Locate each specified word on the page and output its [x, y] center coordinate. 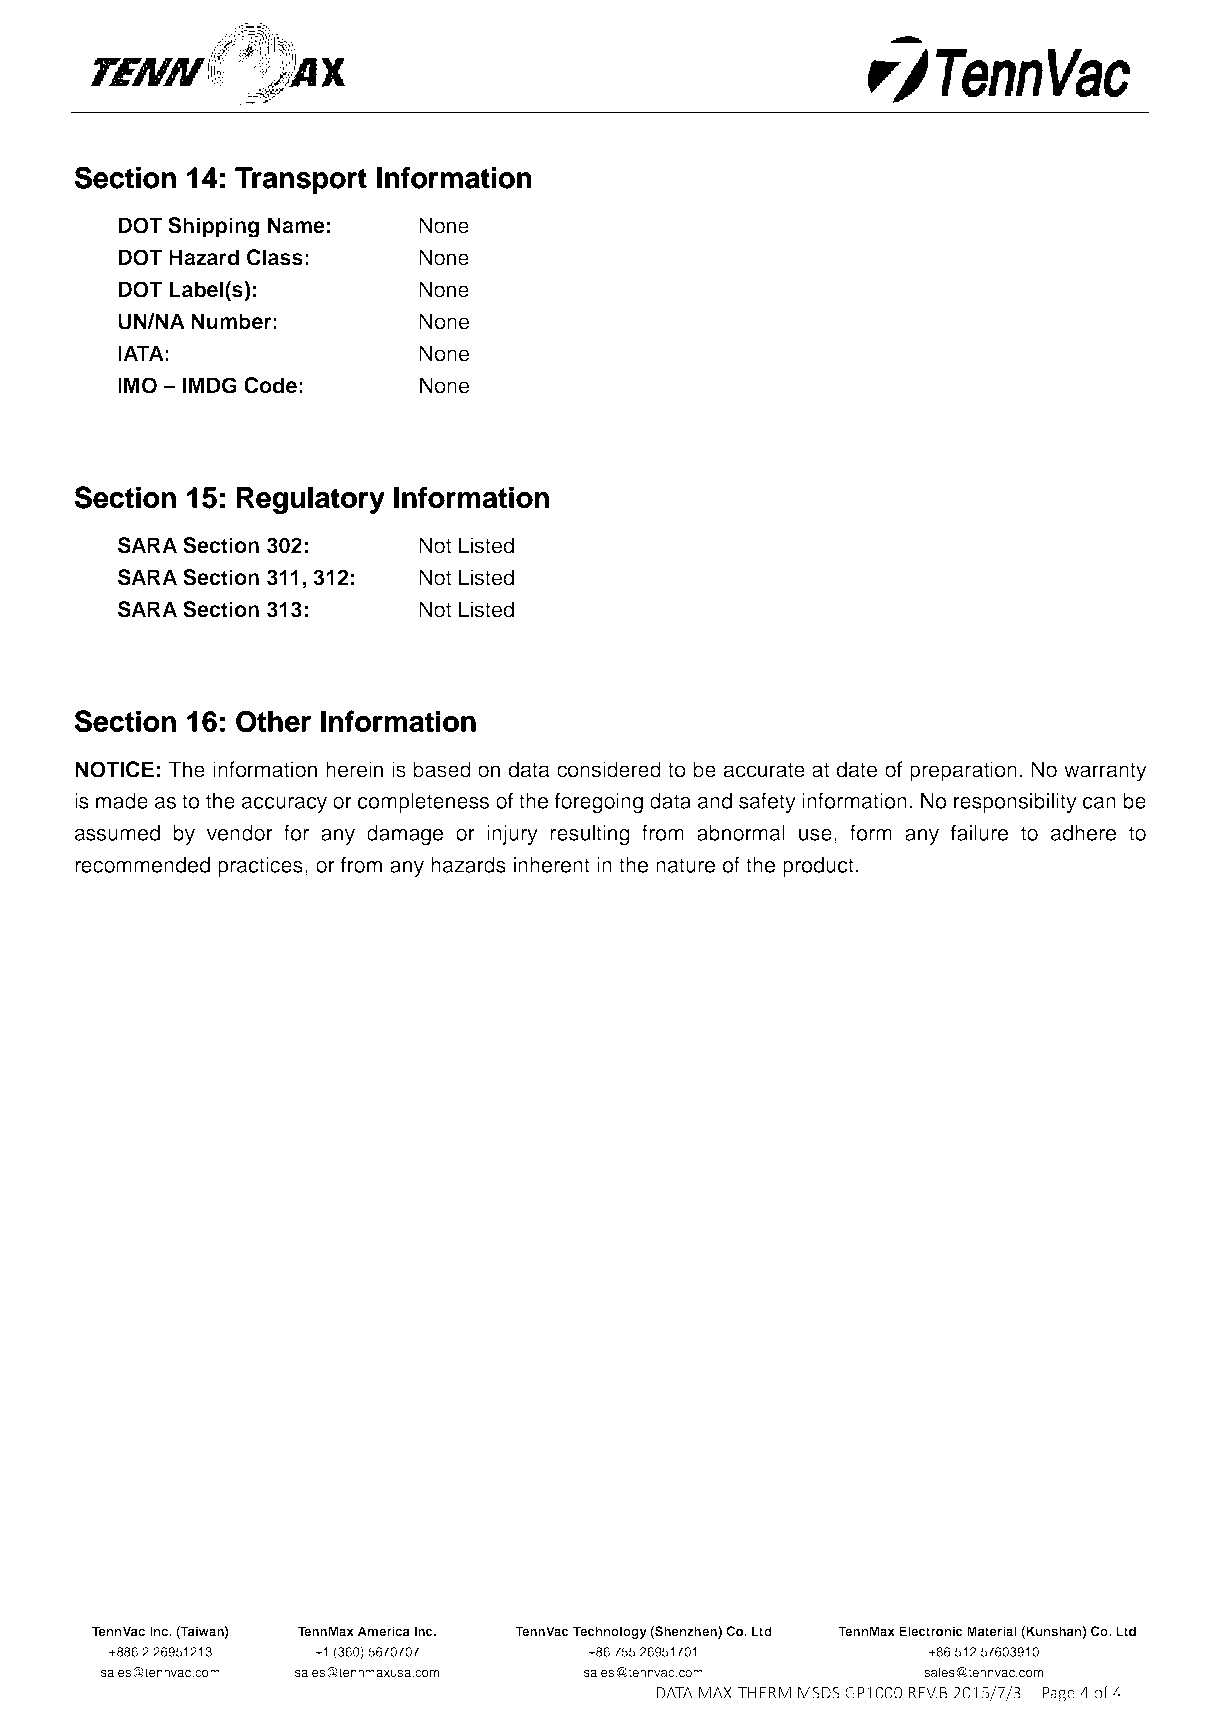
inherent [552, 865]
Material [992, 1631]
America [384, 1631]
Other [273, 721]
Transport [301, 180]
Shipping [213, 227]
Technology [610, 1632]
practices [260, 867]
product [818, 867]
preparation [963, 771]
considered [609, 769]
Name [296, 225]
